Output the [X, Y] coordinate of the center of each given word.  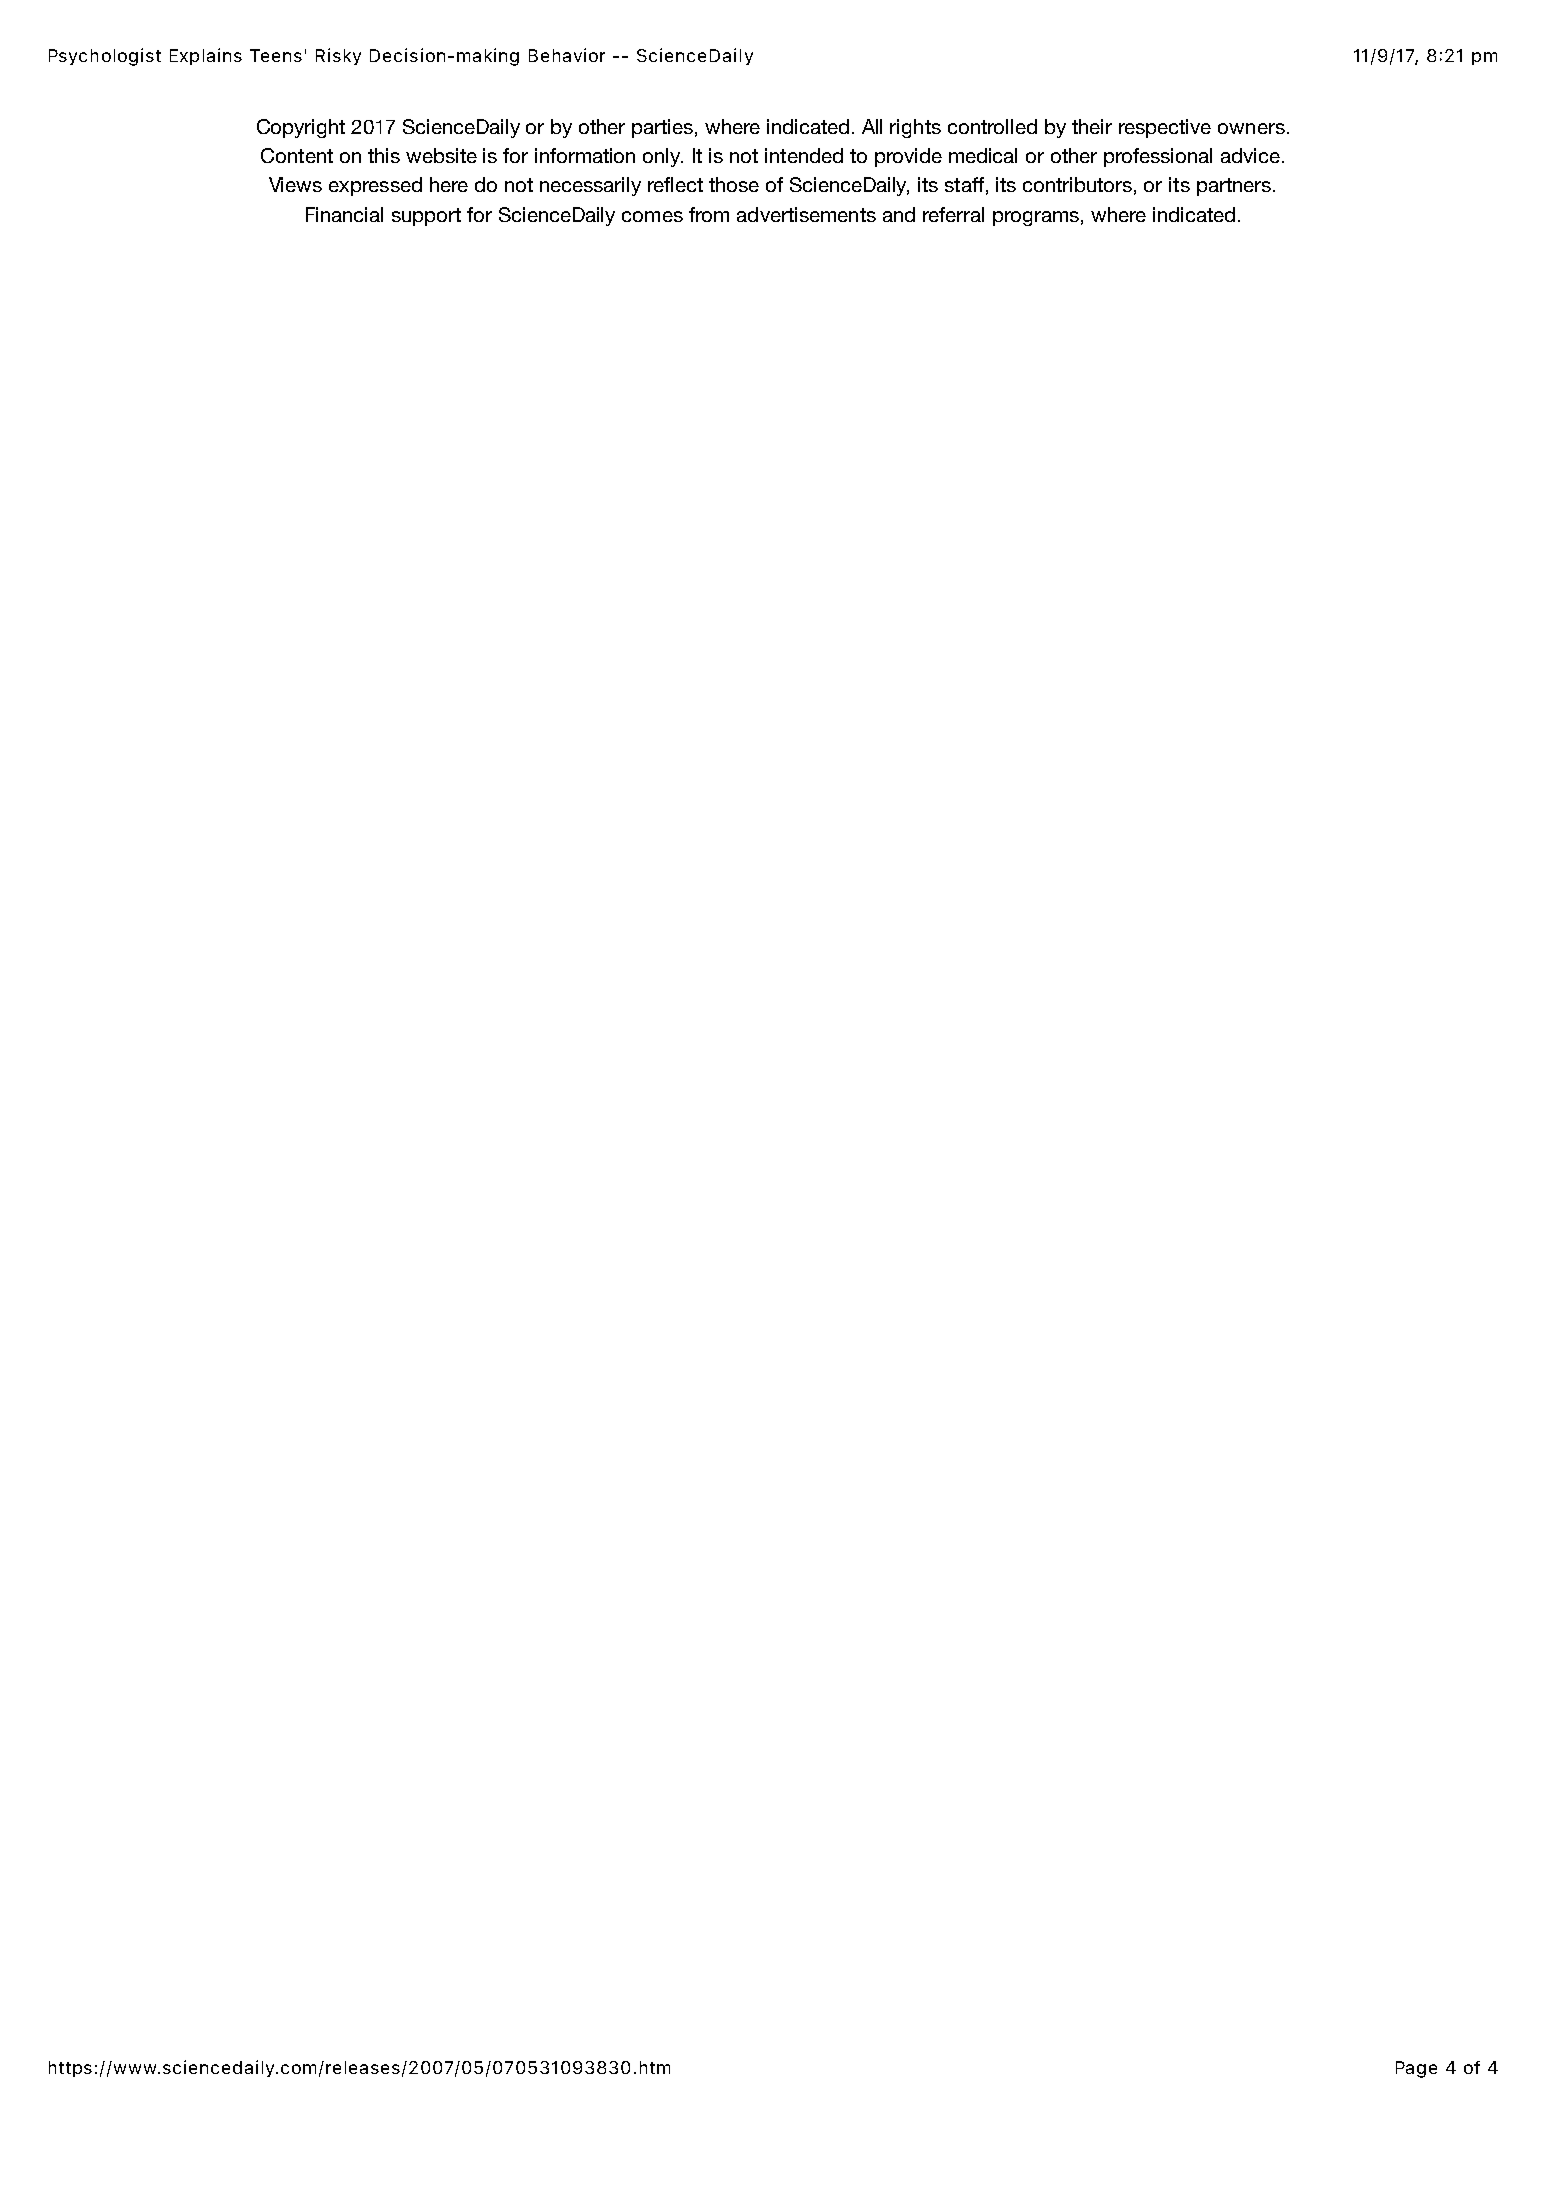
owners [1251, 128]
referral [953, 214]
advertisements [806, 214]
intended [804, 155]
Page [1416, 2069]
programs [1036, 218]
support [426, 217]
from [709, 214]
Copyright [301, 128]
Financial [344, 214]
